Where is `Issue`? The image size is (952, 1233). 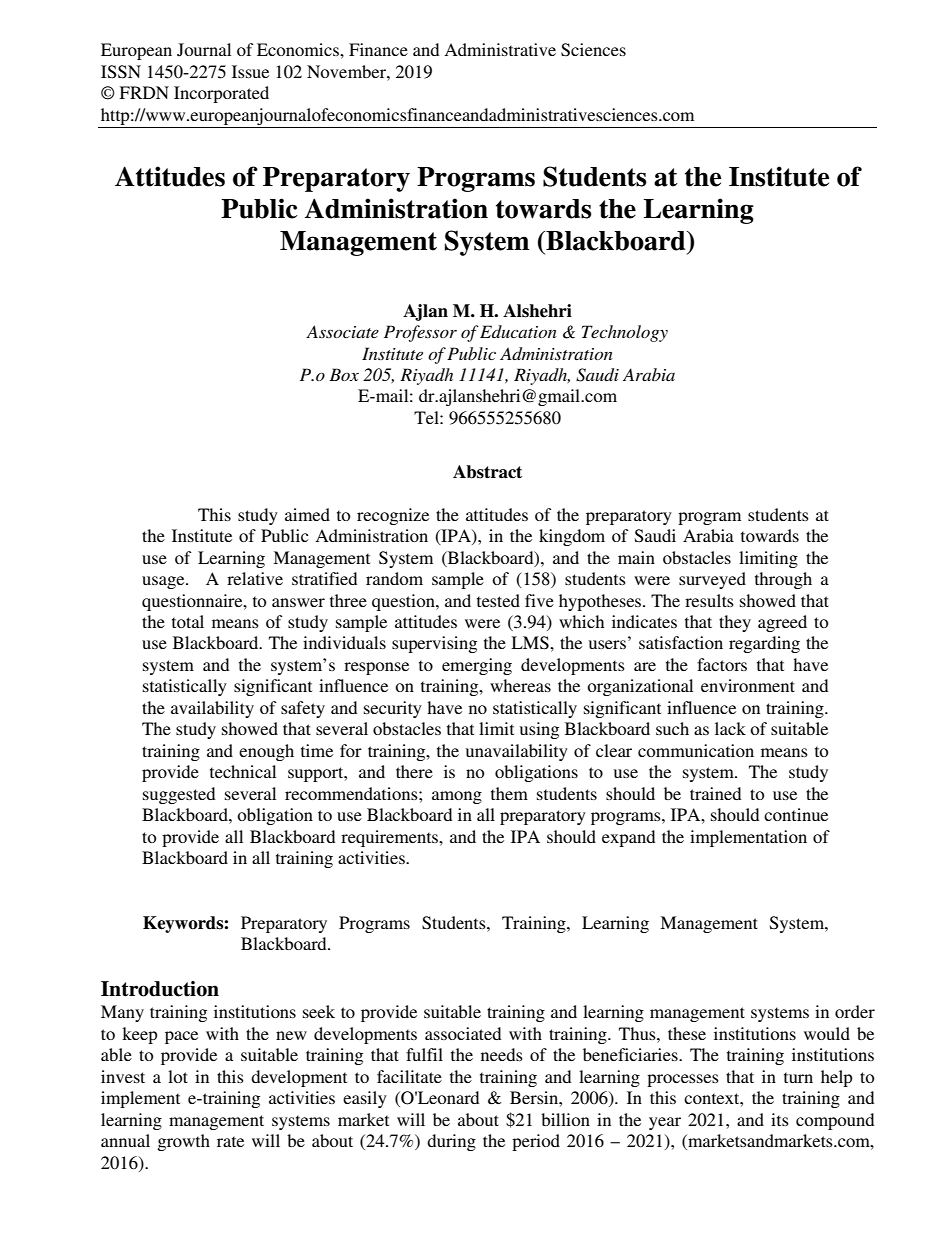
Issue is located at coordinates (250, 71).
